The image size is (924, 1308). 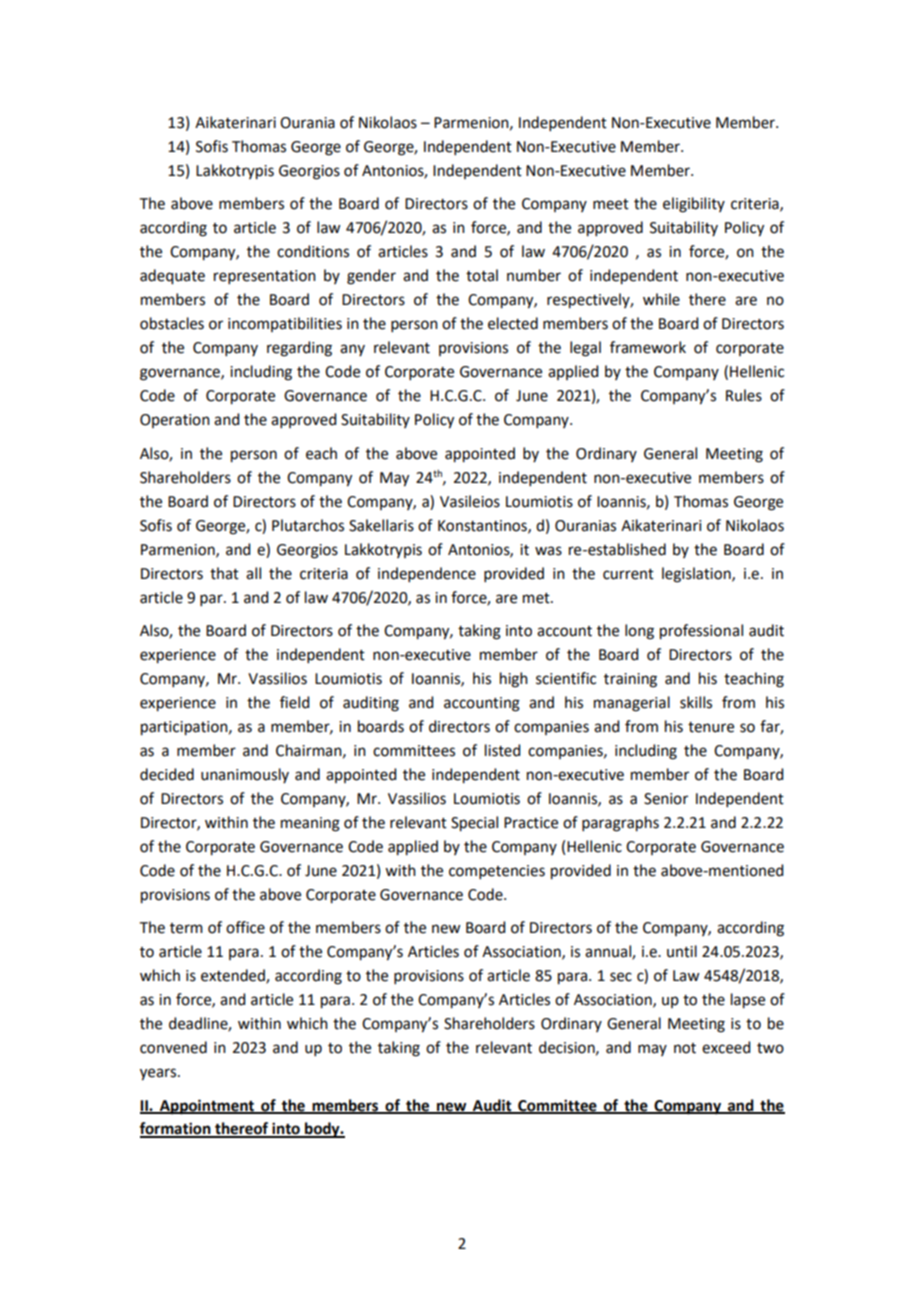 What do you see at coordinates (696, 702) in the page?
I see `skills` at bounding box center [696, 702].
